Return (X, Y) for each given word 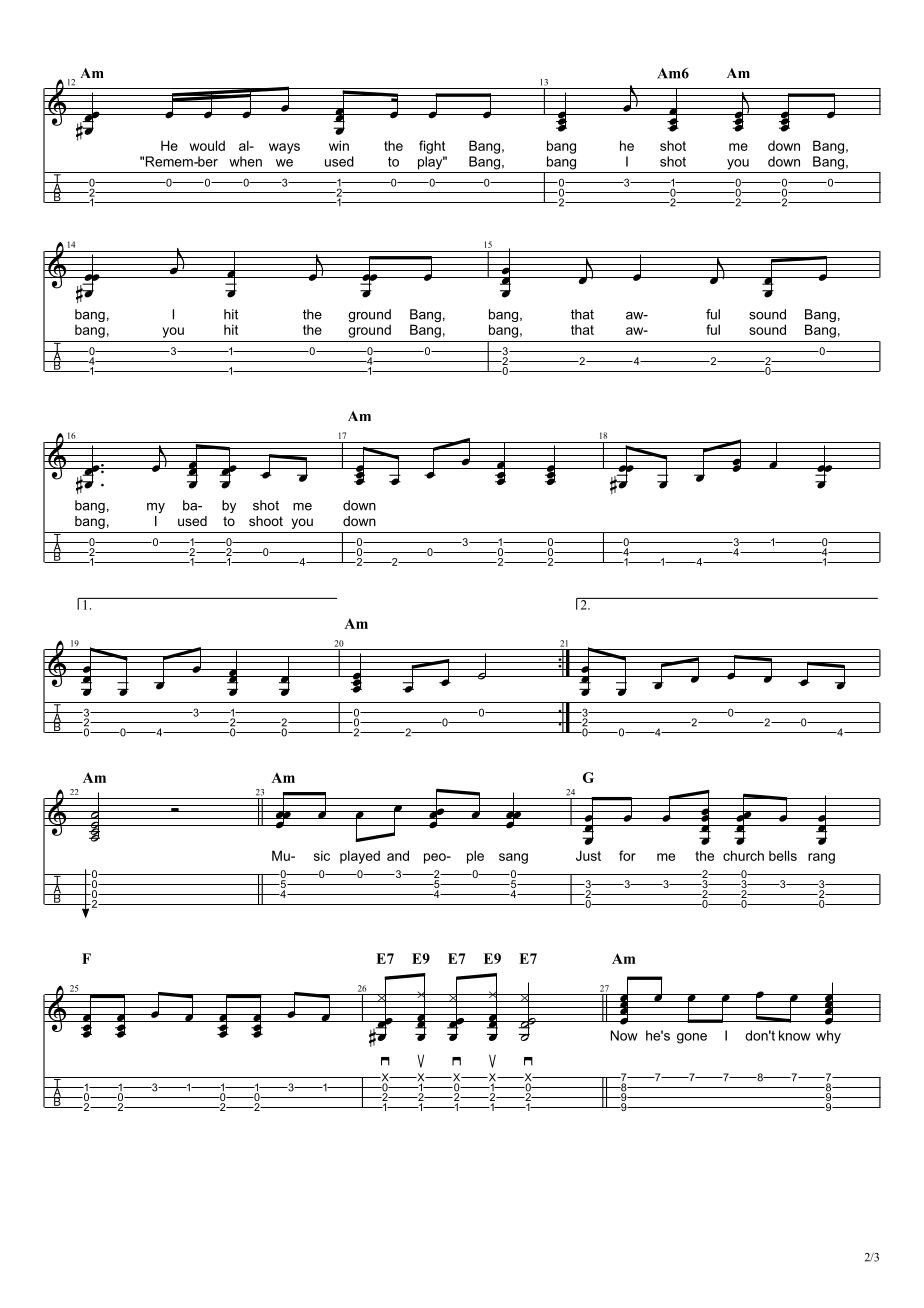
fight (432, 147)
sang (513, 858)
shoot (266, 521)
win (339, 145)
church (743, 855)
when (245, 161)
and (398, 855)
